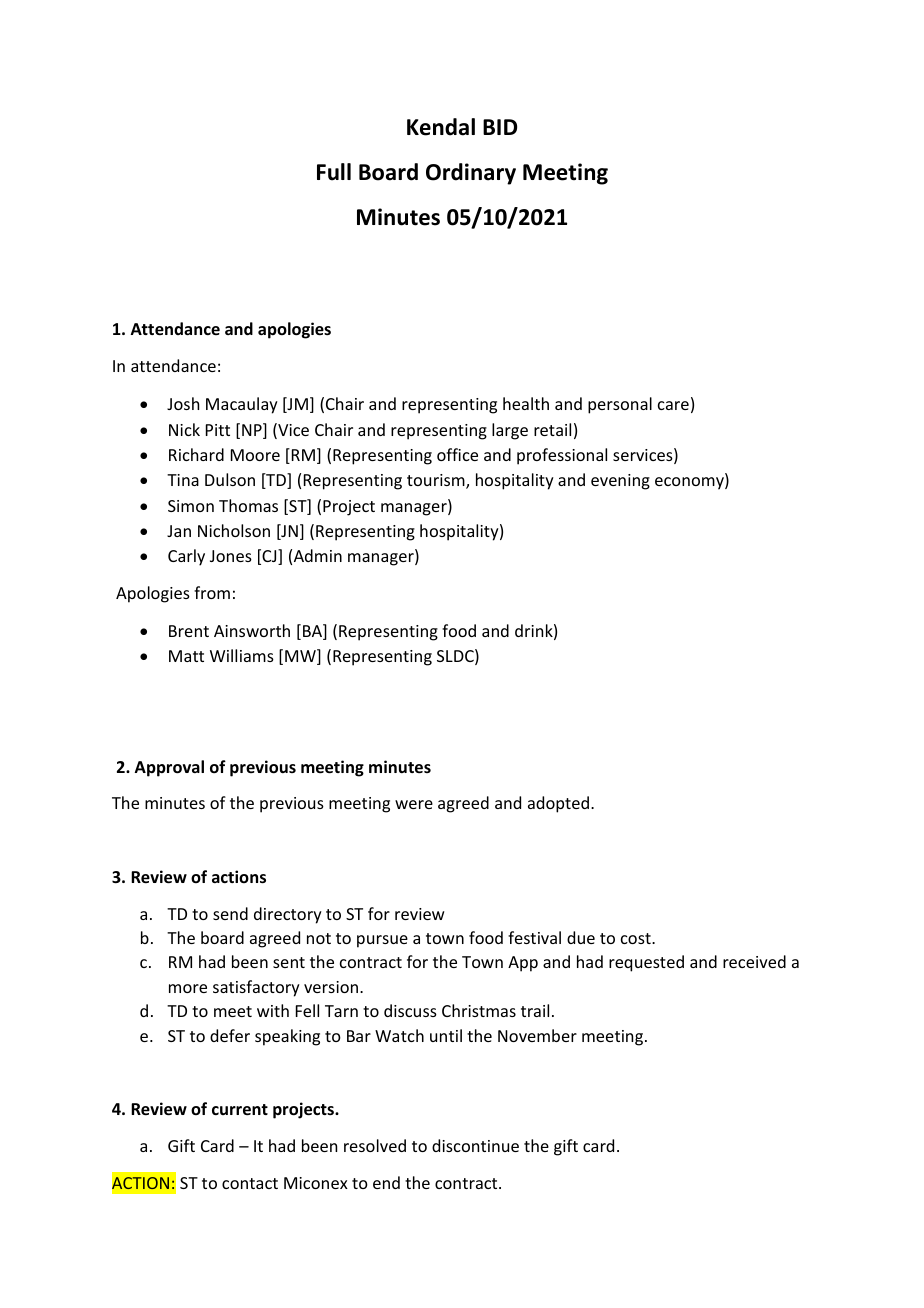 This page has height=1308, width=924. What do you see at coordinates (471, 174) in the page?
I see `Ordinary` at bounding box center [471, 174].
